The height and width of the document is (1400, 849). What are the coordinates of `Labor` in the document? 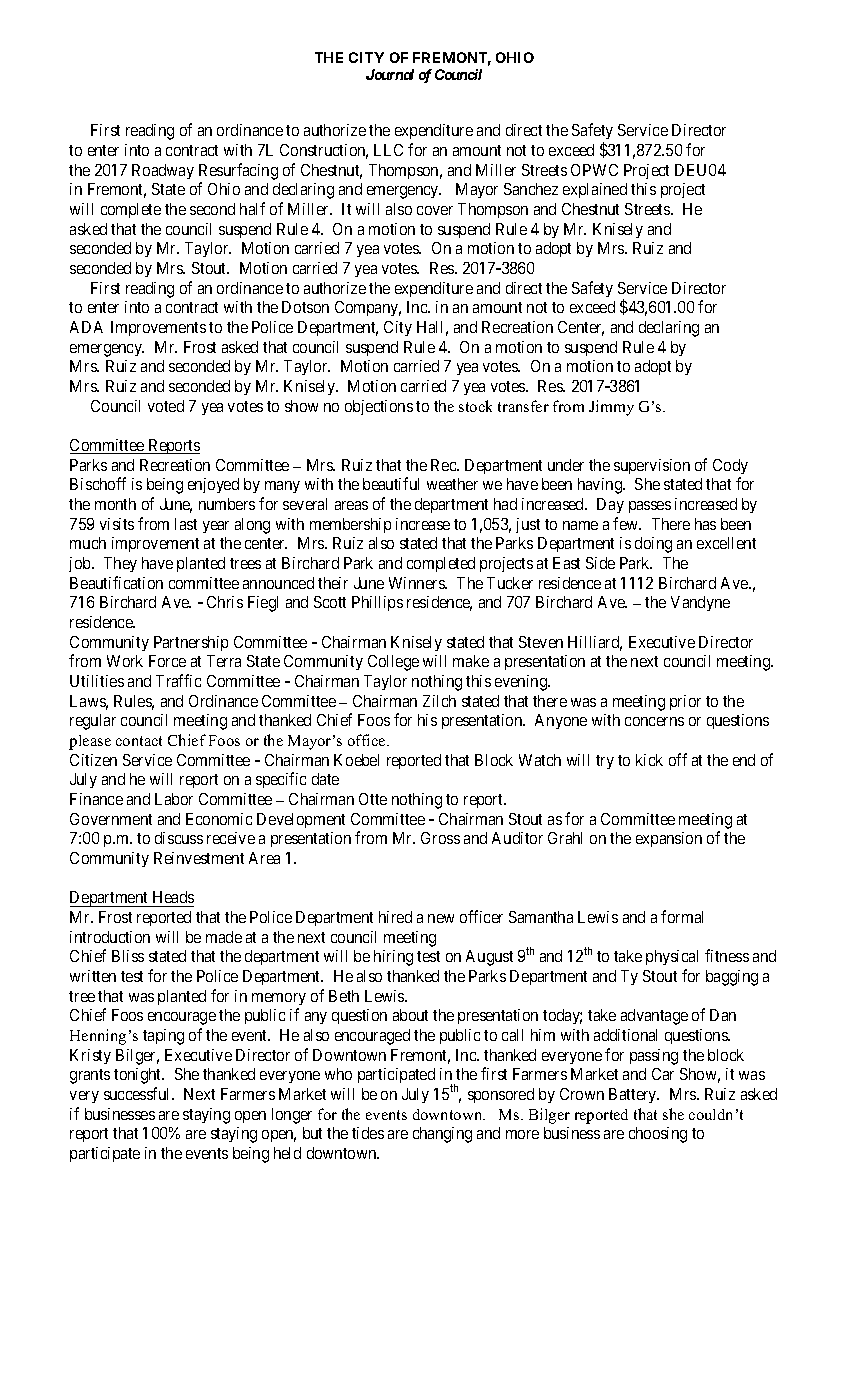 It's located at (174, 799).
